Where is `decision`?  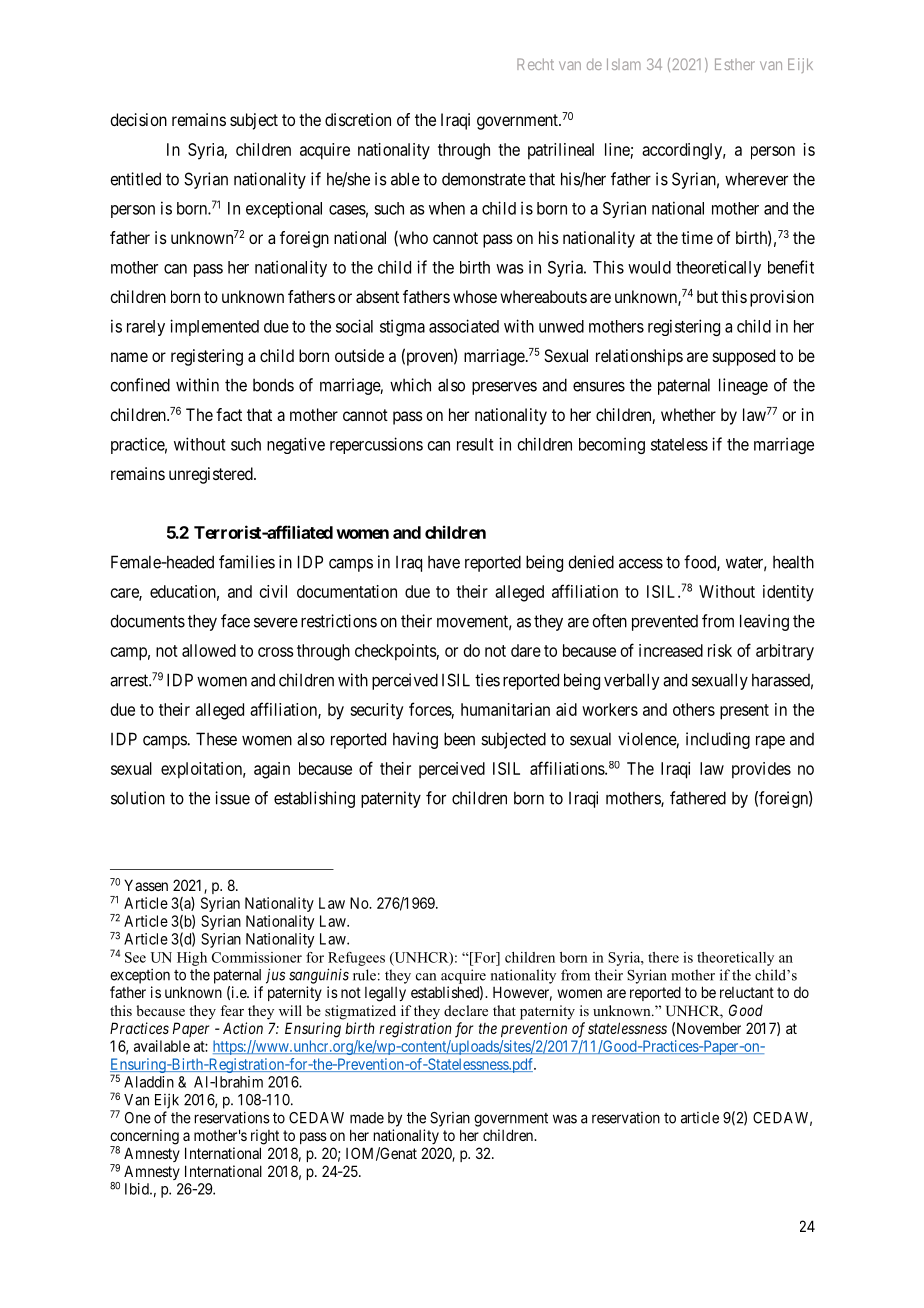
decision is located at coordinates (138, 119).
